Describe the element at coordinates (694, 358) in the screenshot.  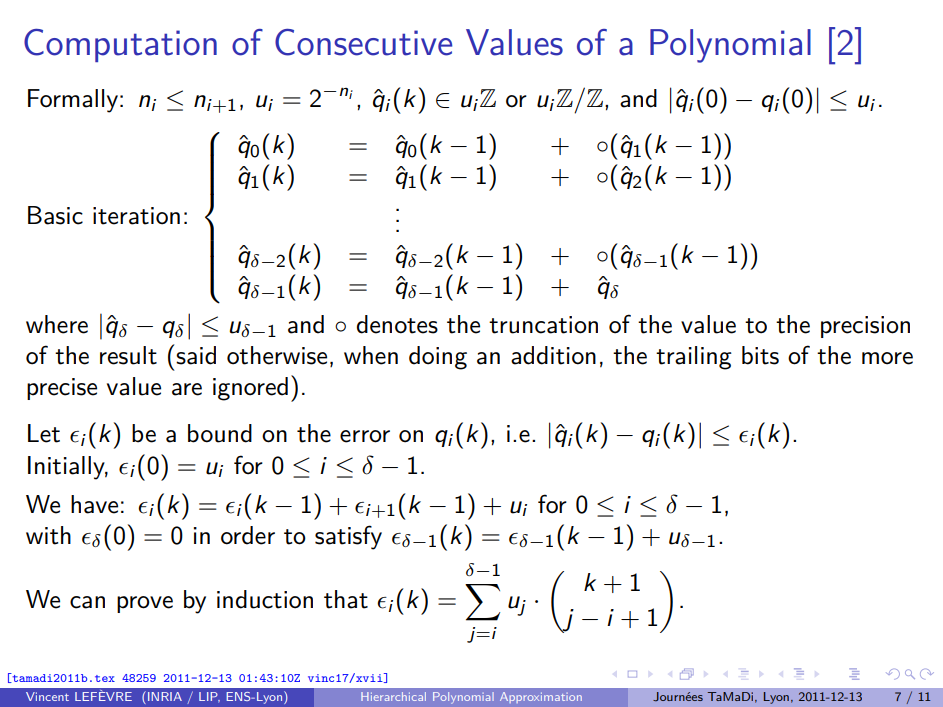
I see `trailing` at that location.
